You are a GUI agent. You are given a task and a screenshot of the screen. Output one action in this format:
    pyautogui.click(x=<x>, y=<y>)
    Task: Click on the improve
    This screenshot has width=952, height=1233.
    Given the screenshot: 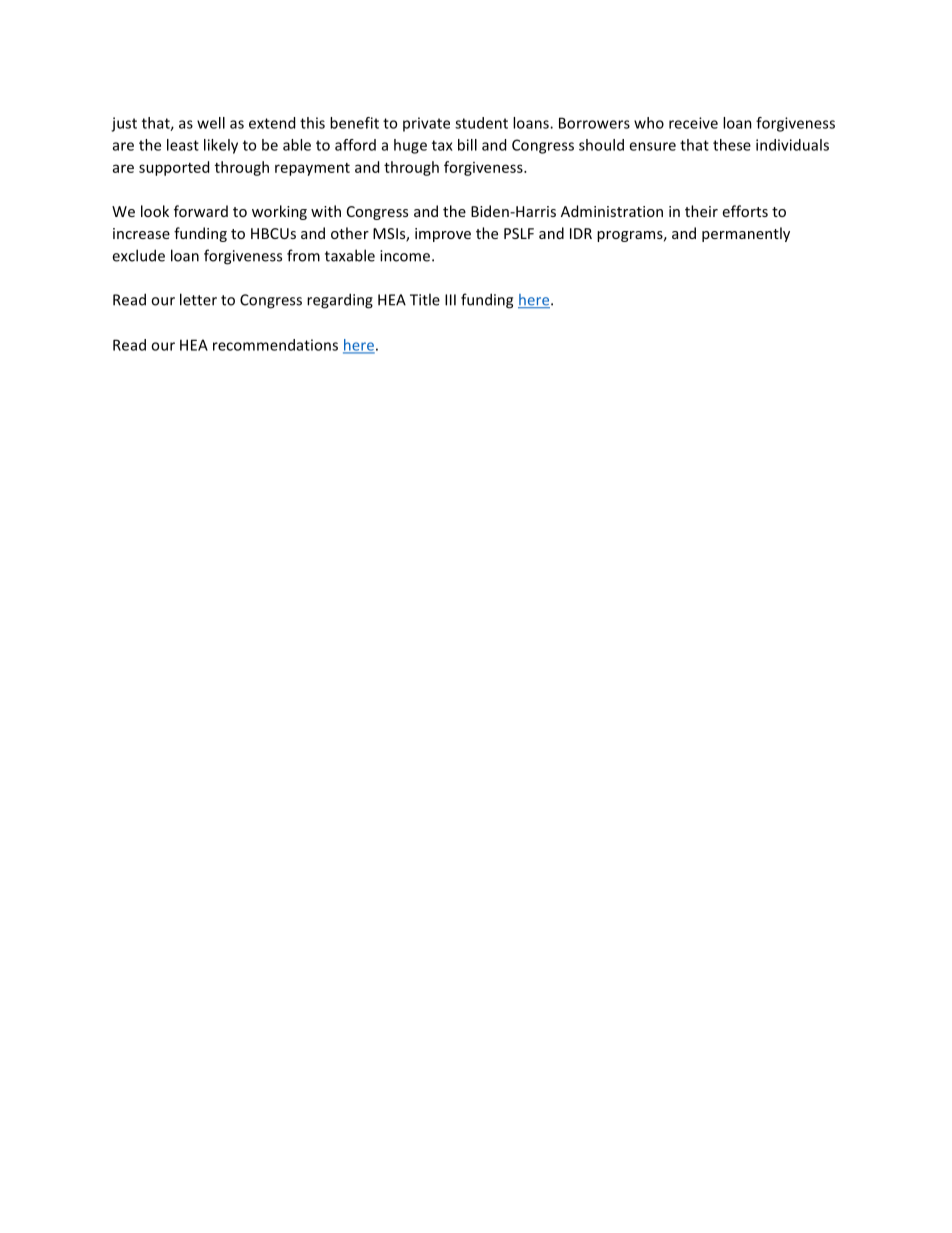 What is the action you would take?
    pyautogui.click(x=443, y=235)
